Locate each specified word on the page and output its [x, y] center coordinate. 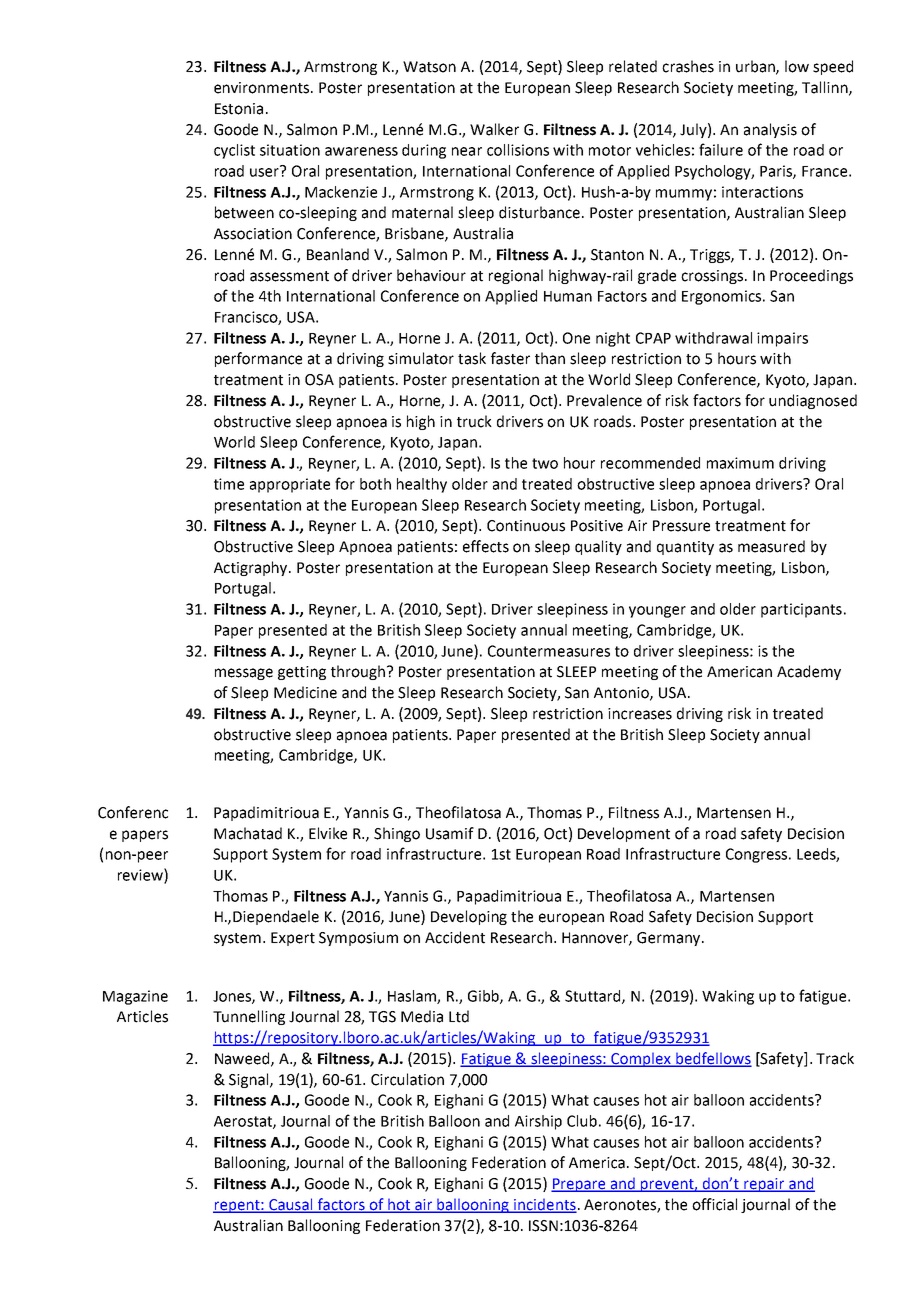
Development [624, 834]
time [229, 484]
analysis [770, 130]
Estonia [239, 109]
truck [474, 421]
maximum [740, 463]
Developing [469, 917]
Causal [291, 1205]
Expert [293, 939]
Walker [494, 129]
